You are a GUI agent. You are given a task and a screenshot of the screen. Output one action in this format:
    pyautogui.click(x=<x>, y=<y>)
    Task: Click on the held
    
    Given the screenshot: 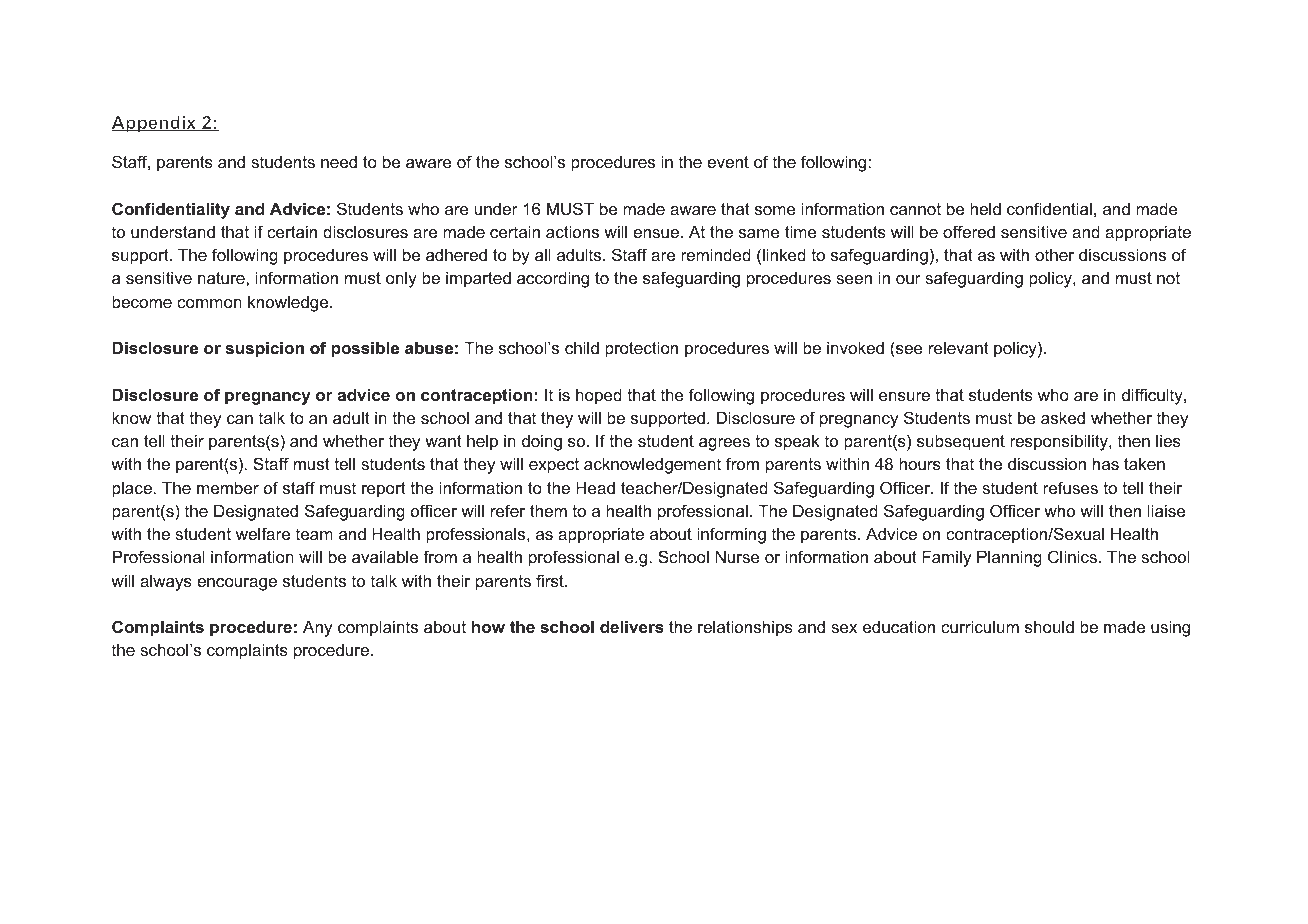 What is the action you would take?
    pyautogui.click(x=985, y=208)
